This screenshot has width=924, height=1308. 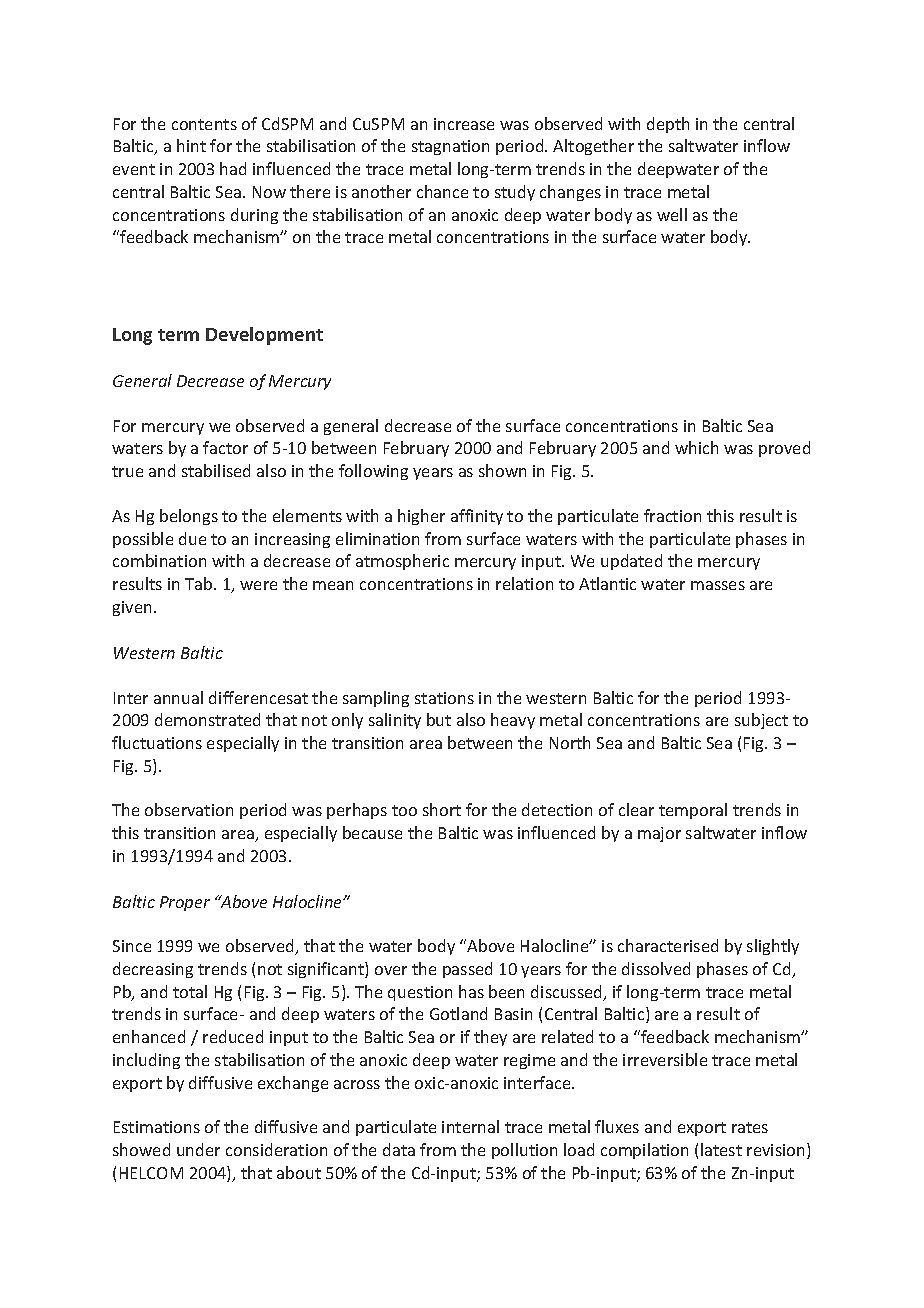 What do you see at coordinates (399, 1149) in the screenshot?
I see `data` at bounding box center [399, 1149].
